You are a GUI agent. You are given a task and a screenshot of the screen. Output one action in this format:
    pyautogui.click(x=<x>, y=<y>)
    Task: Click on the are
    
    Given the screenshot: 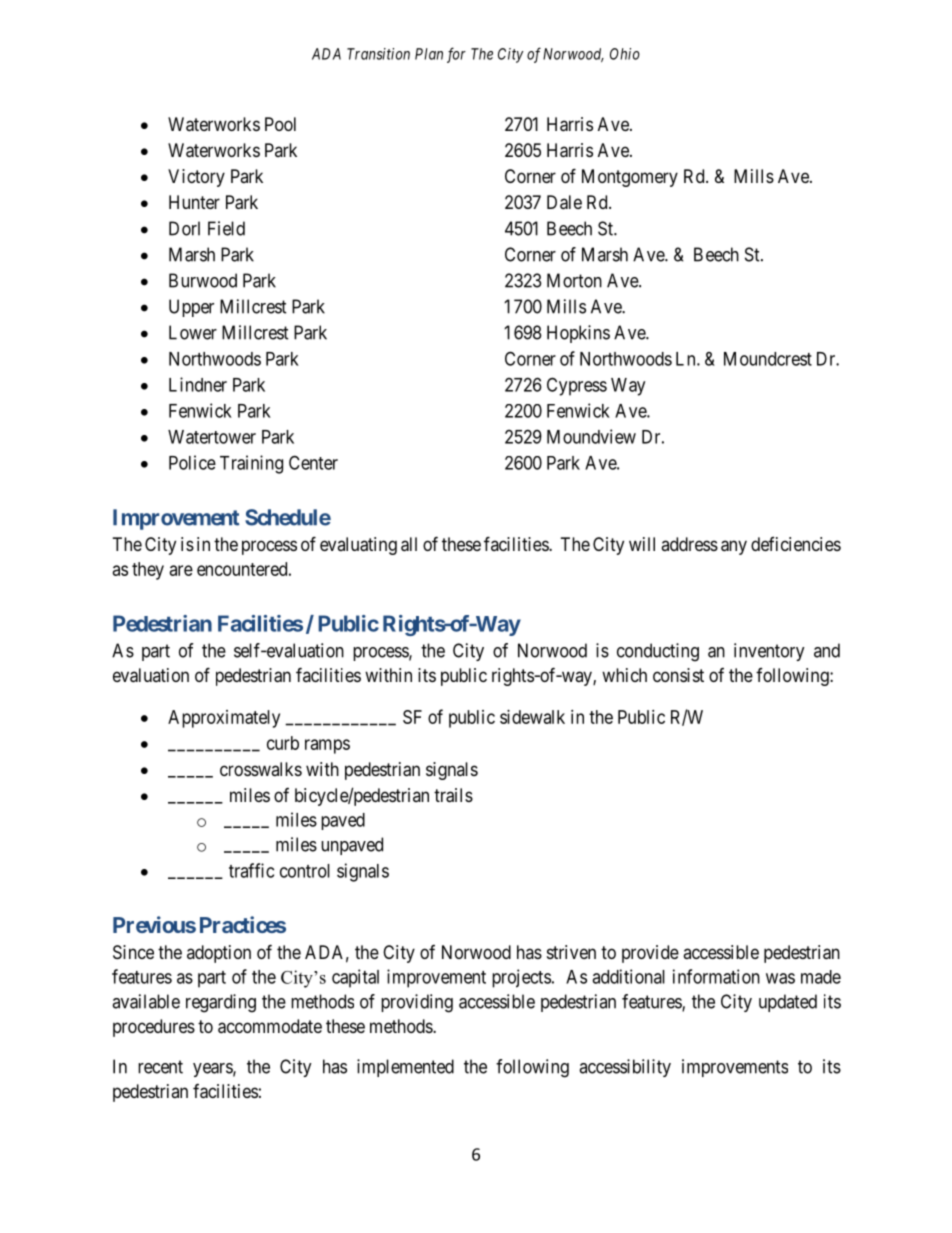 What is the action you would take?
    pyautogui.click(x=181, y=570)
